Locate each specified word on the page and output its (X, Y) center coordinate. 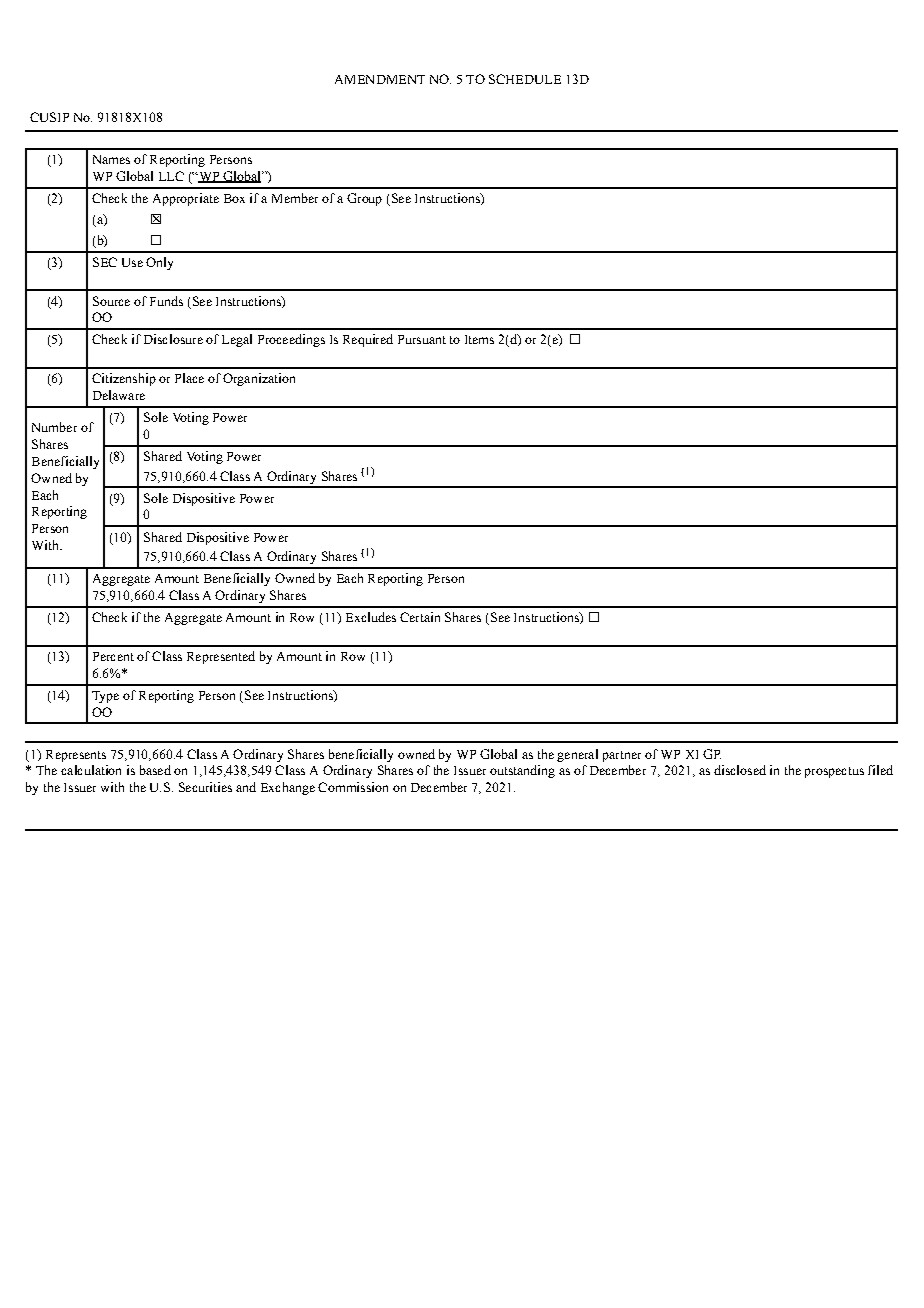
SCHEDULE (525, 79)
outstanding (522, 771)
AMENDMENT (380, 79)
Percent (113, 656)
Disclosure (173, 339)
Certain (420, 617)
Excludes (371, 617)
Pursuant (422, 339)
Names (111, 159)
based (155, 770)
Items (479, 339)
